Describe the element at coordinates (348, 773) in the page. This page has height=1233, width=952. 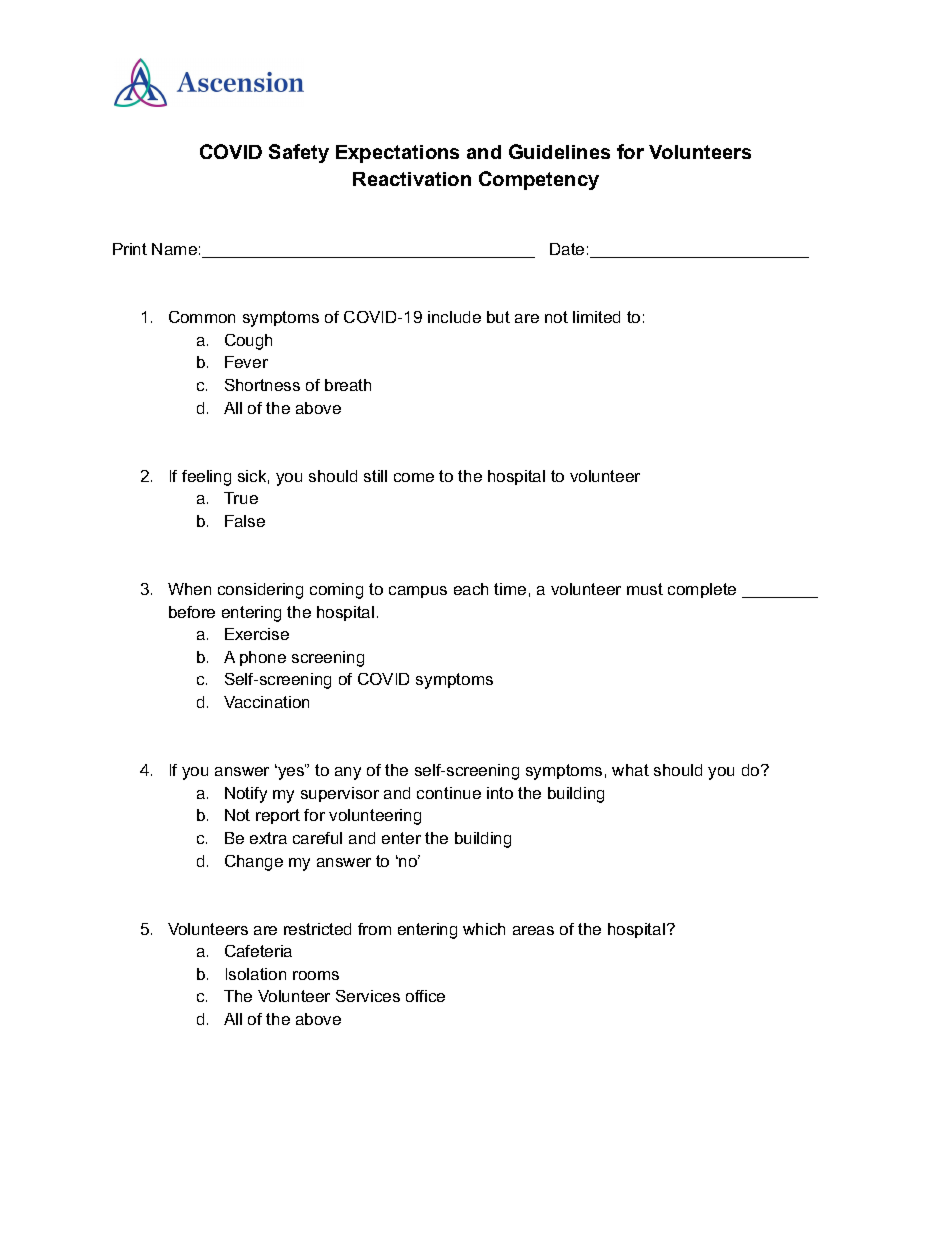
I see `any` at that location.
